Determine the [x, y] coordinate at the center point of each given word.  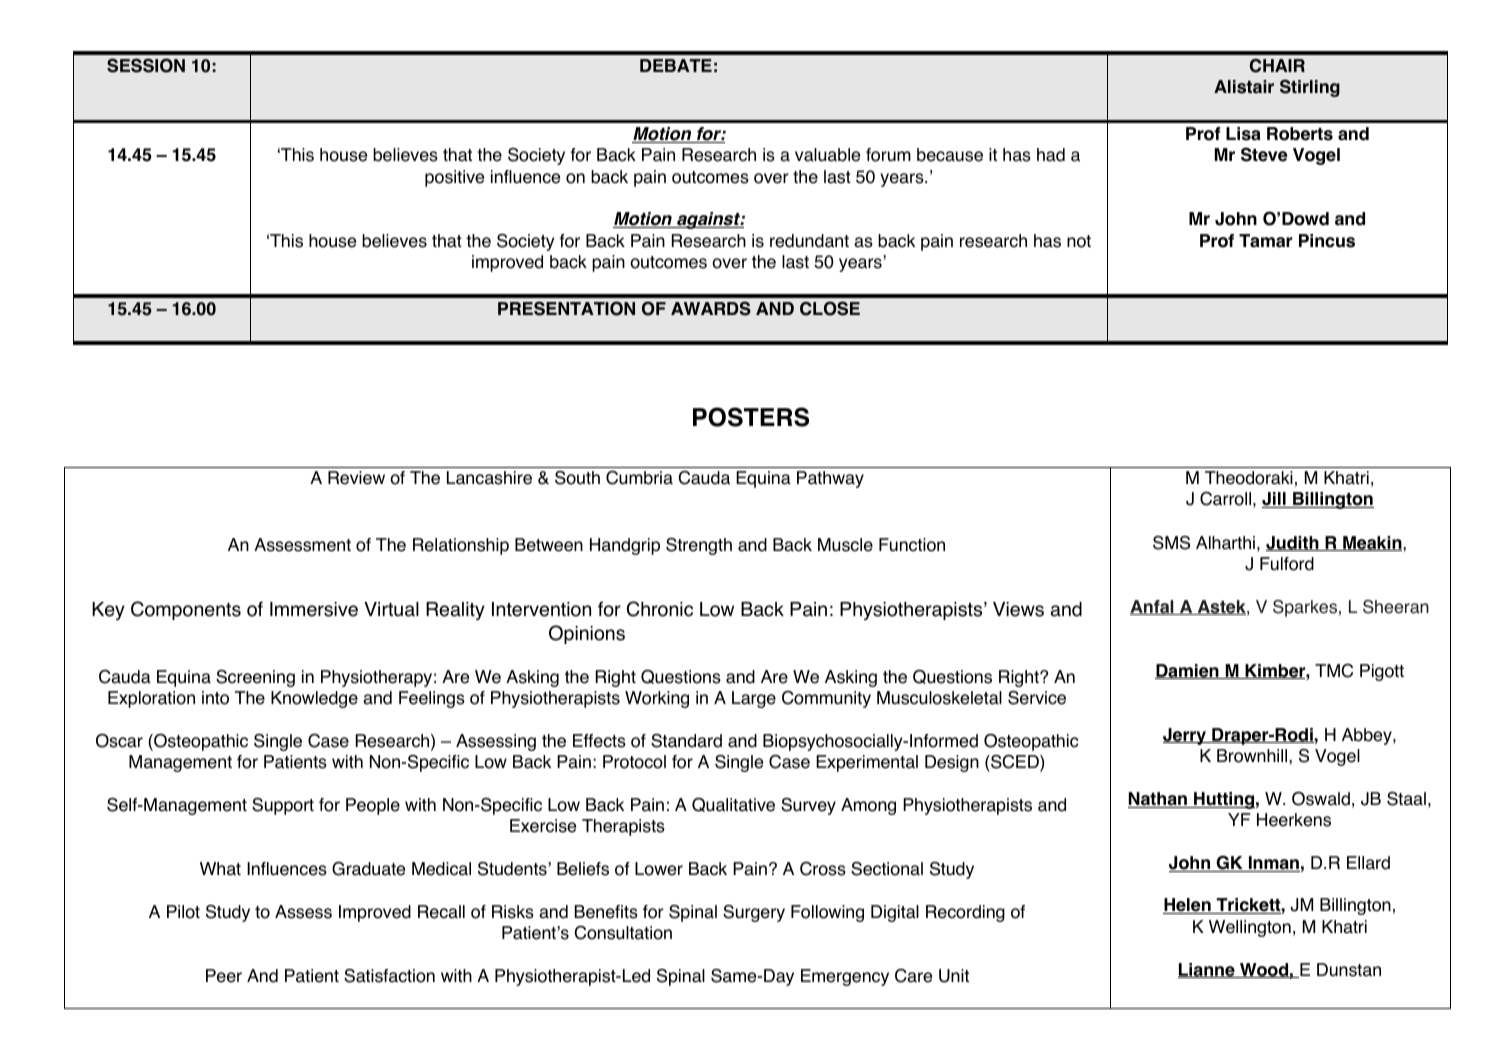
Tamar [1265, 241]
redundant [809, 241]
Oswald [1321, 798]
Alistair [1244, 87]
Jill [1275, 500]
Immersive [314, 609]
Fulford [1287, 564]
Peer [224, 976]
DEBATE [676, 65]
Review [356, 478]
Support [283, 806]
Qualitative [733, 804]
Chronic [660, 609]
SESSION [146, 65]
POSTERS [751, 417]
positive [454, 178]
